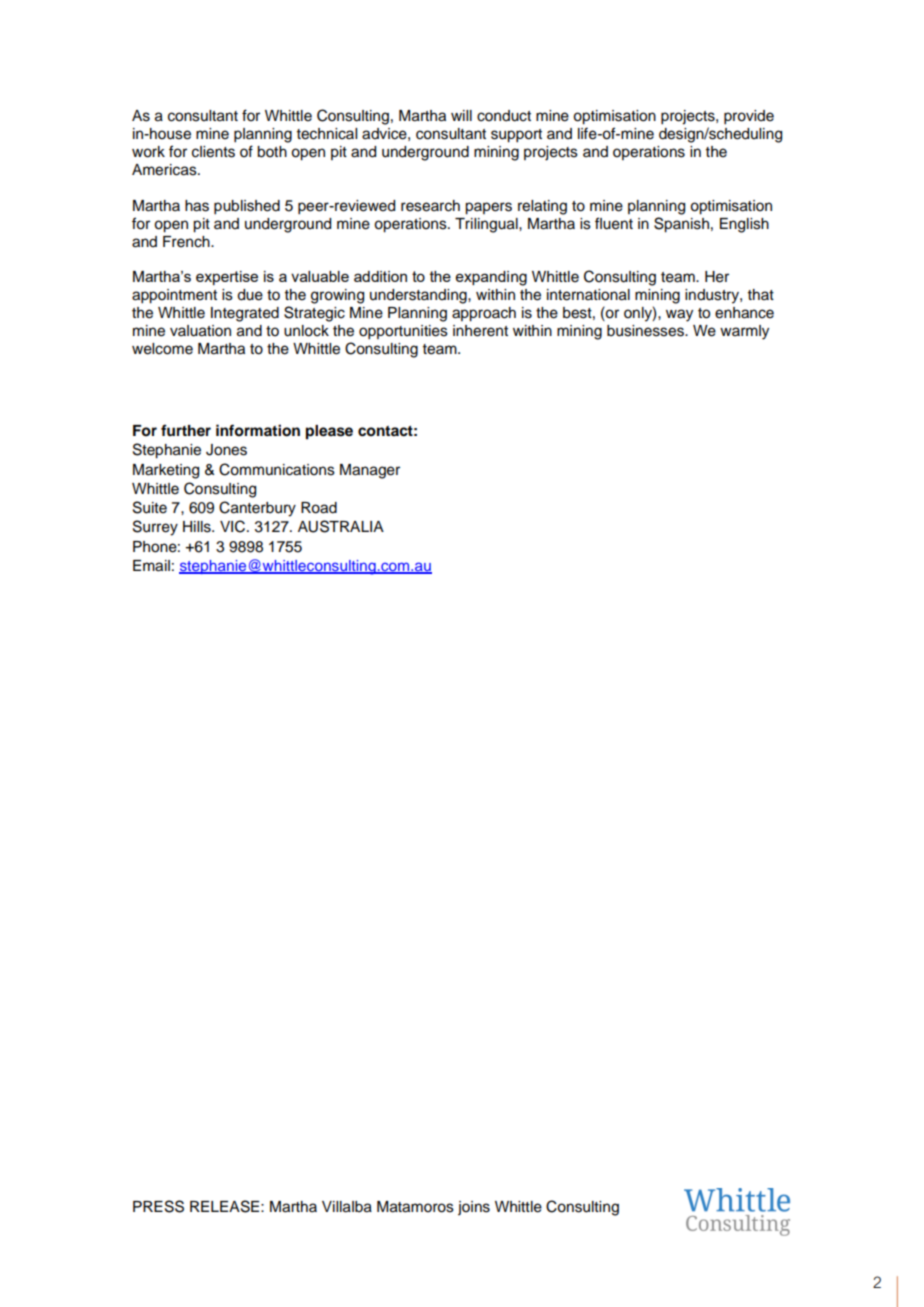 The width and height of the screenshot is (924, 1307). Describe the element at coordinates (198, 527) in the screenshot. I see `Hills` at that location.
